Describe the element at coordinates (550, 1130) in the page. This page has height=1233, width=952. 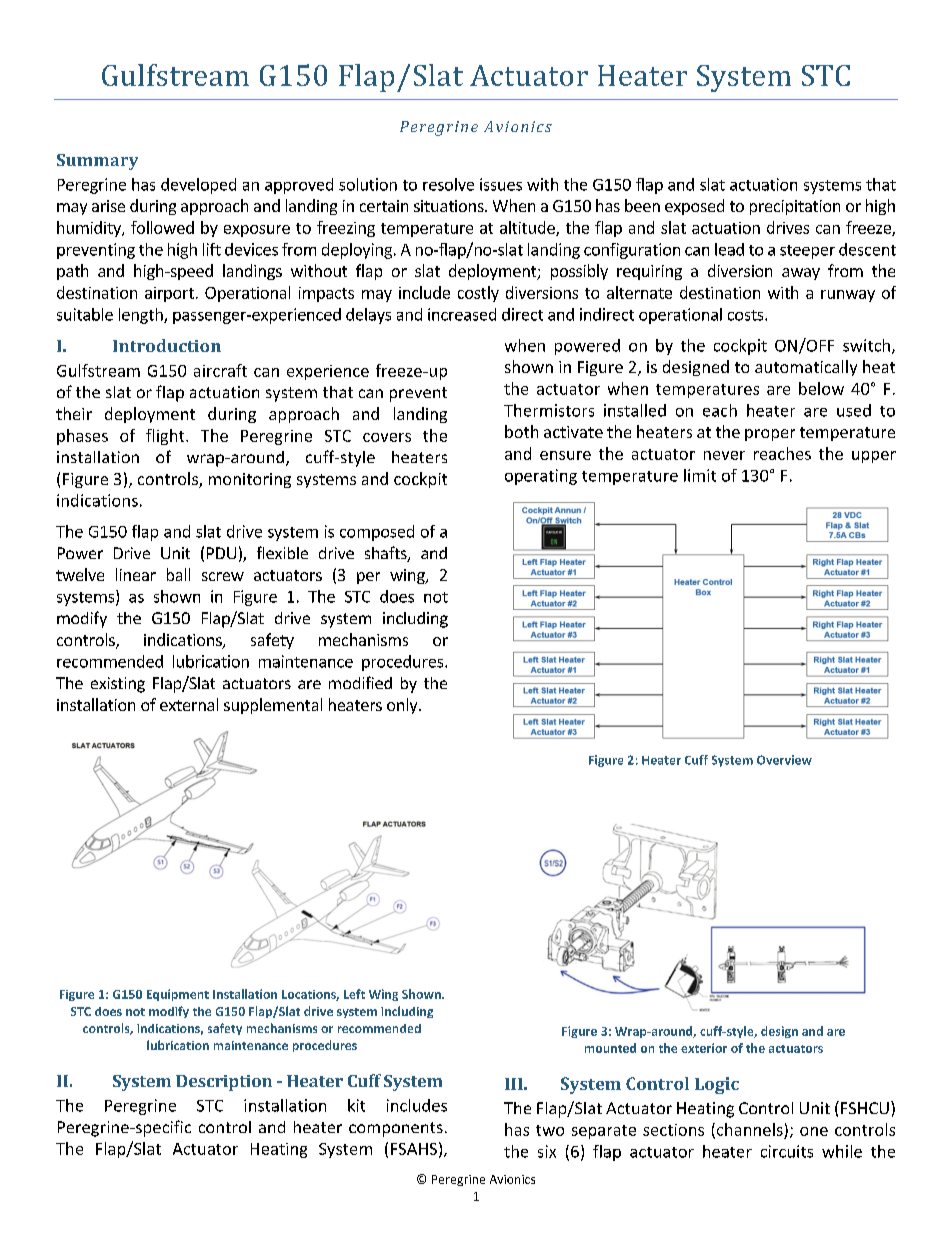
I see `two` at that location.
